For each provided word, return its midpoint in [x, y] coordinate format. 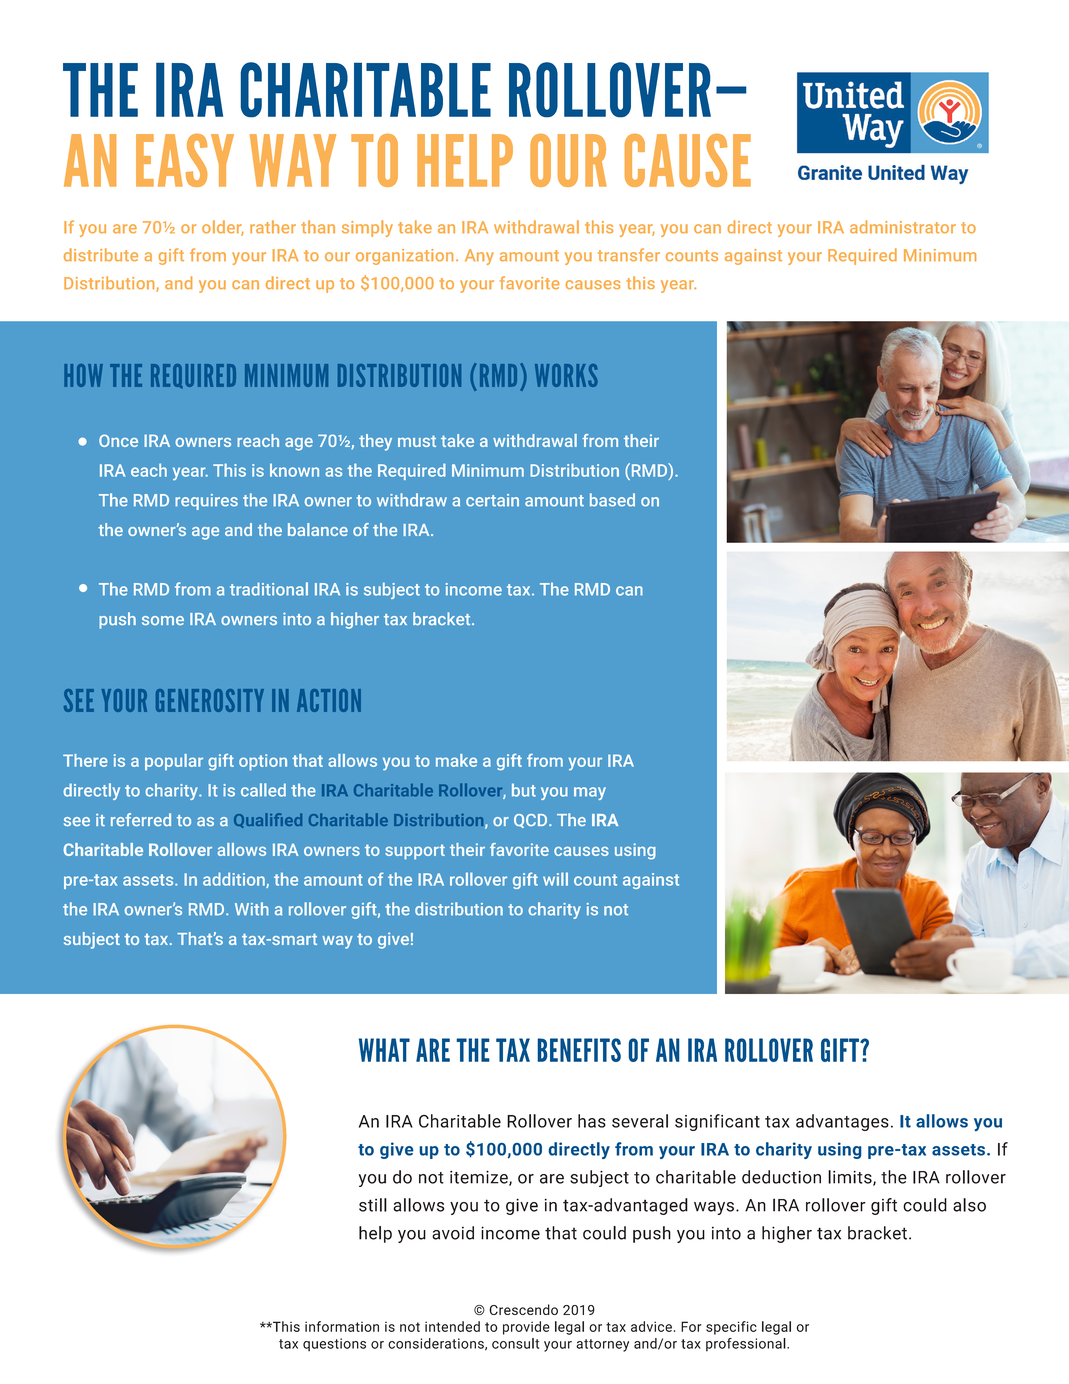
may [590, 793]
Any [479, 257]
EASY [185, 160]
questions [334, 1344]
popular [174, 762]
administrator [903, 227]
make [456, 760]
